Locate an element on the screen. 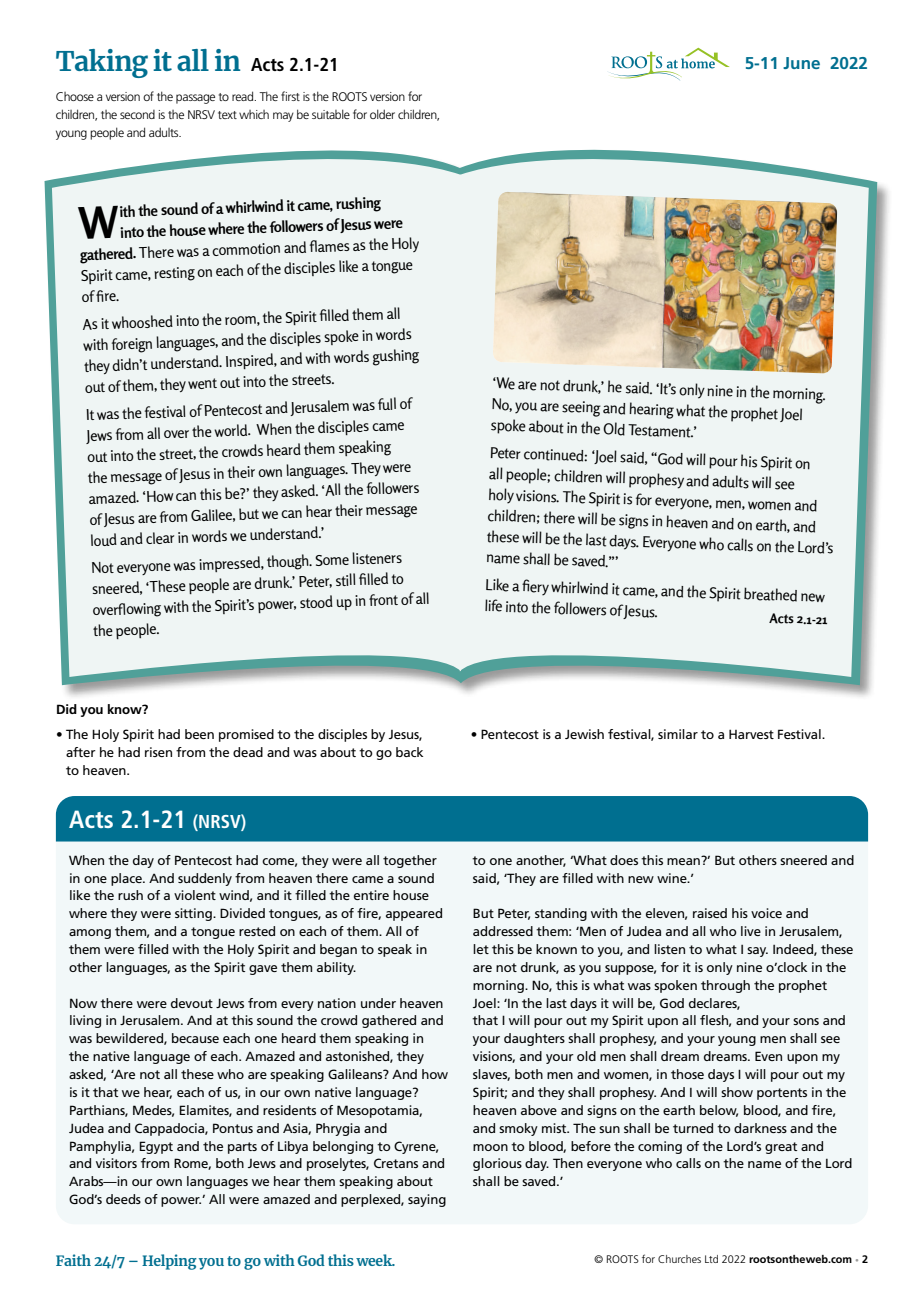  Jewish is located at coordinates (584, 734).
